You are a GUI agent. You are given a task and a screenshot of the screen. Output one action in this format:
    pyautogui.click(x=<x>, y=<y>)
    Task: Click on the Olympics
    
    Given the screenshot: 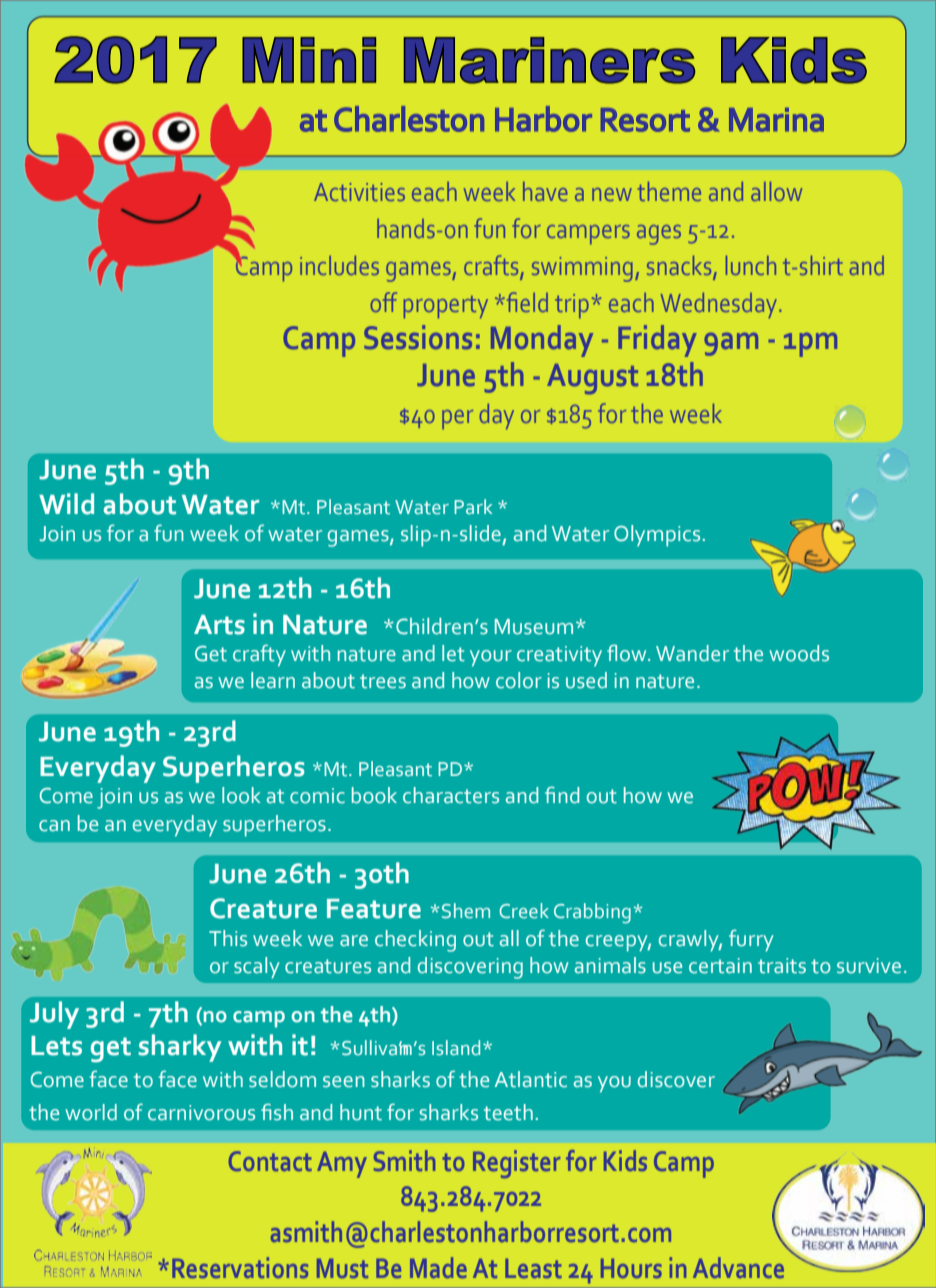 What is the action you would take?
    pyautogui.click(x=657, y=536)
